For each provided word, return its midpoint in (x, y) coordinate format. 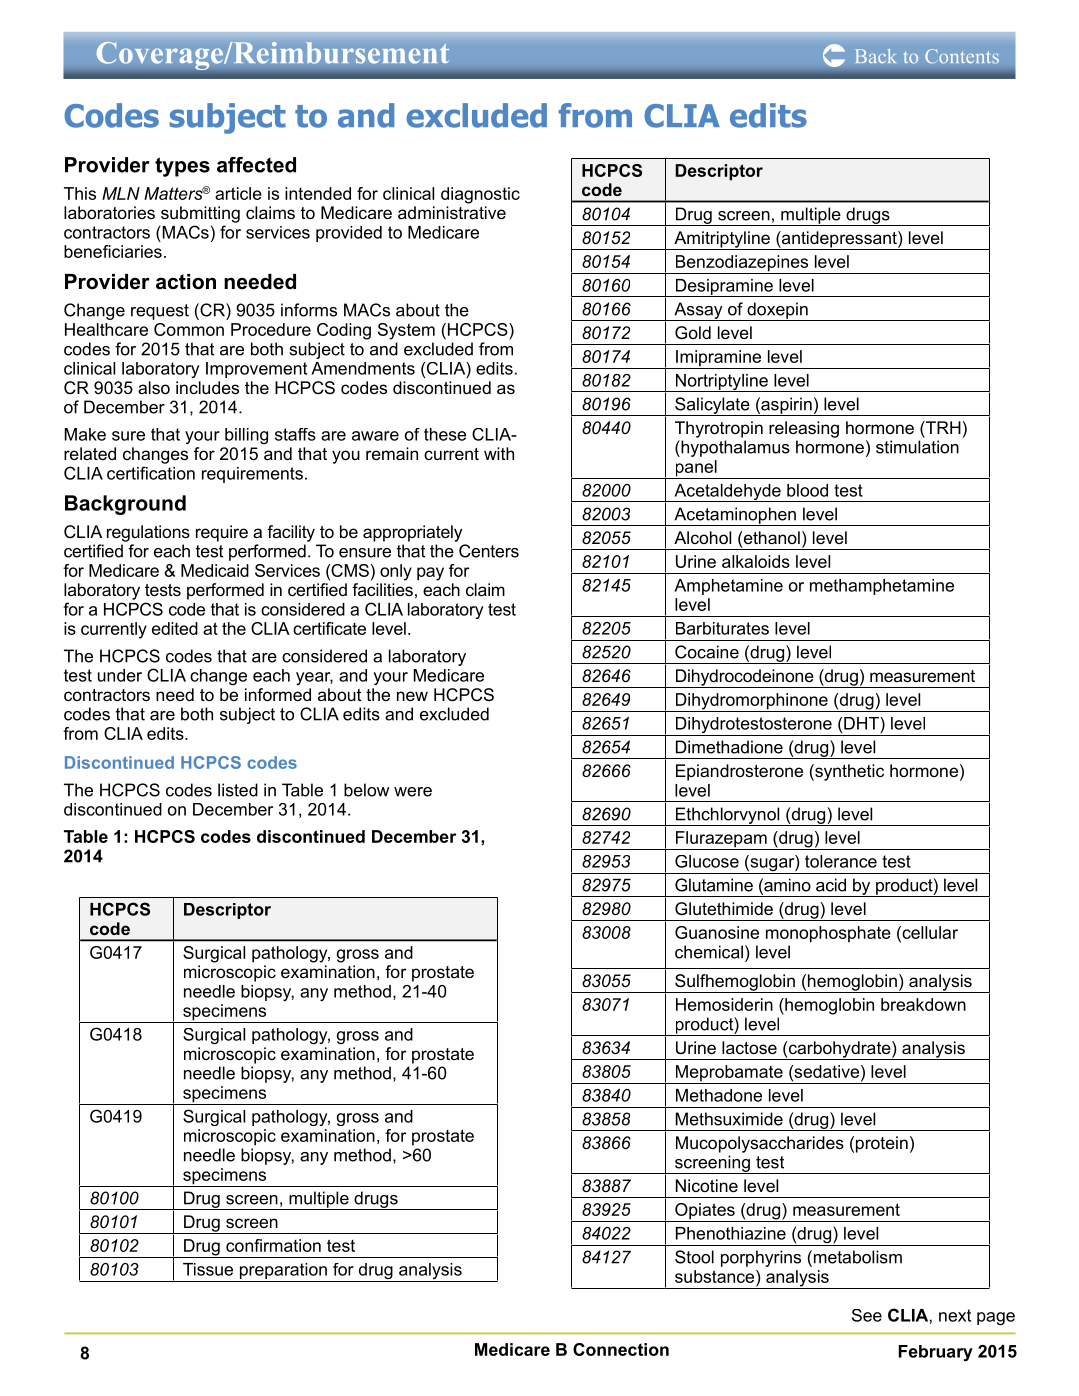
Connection (621, 1349)
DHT (862, 723)
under (120, 675)
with (499, 453)
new (412, 696)
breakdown (923, 1004)
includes (207, 387)
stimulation (917, 447)
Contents (962, 56)
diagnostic (480, 195)
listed (238, 790)
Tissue (208, 1269)
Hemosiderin (724, 1004)
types (182, 167)
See (867, 1315)
